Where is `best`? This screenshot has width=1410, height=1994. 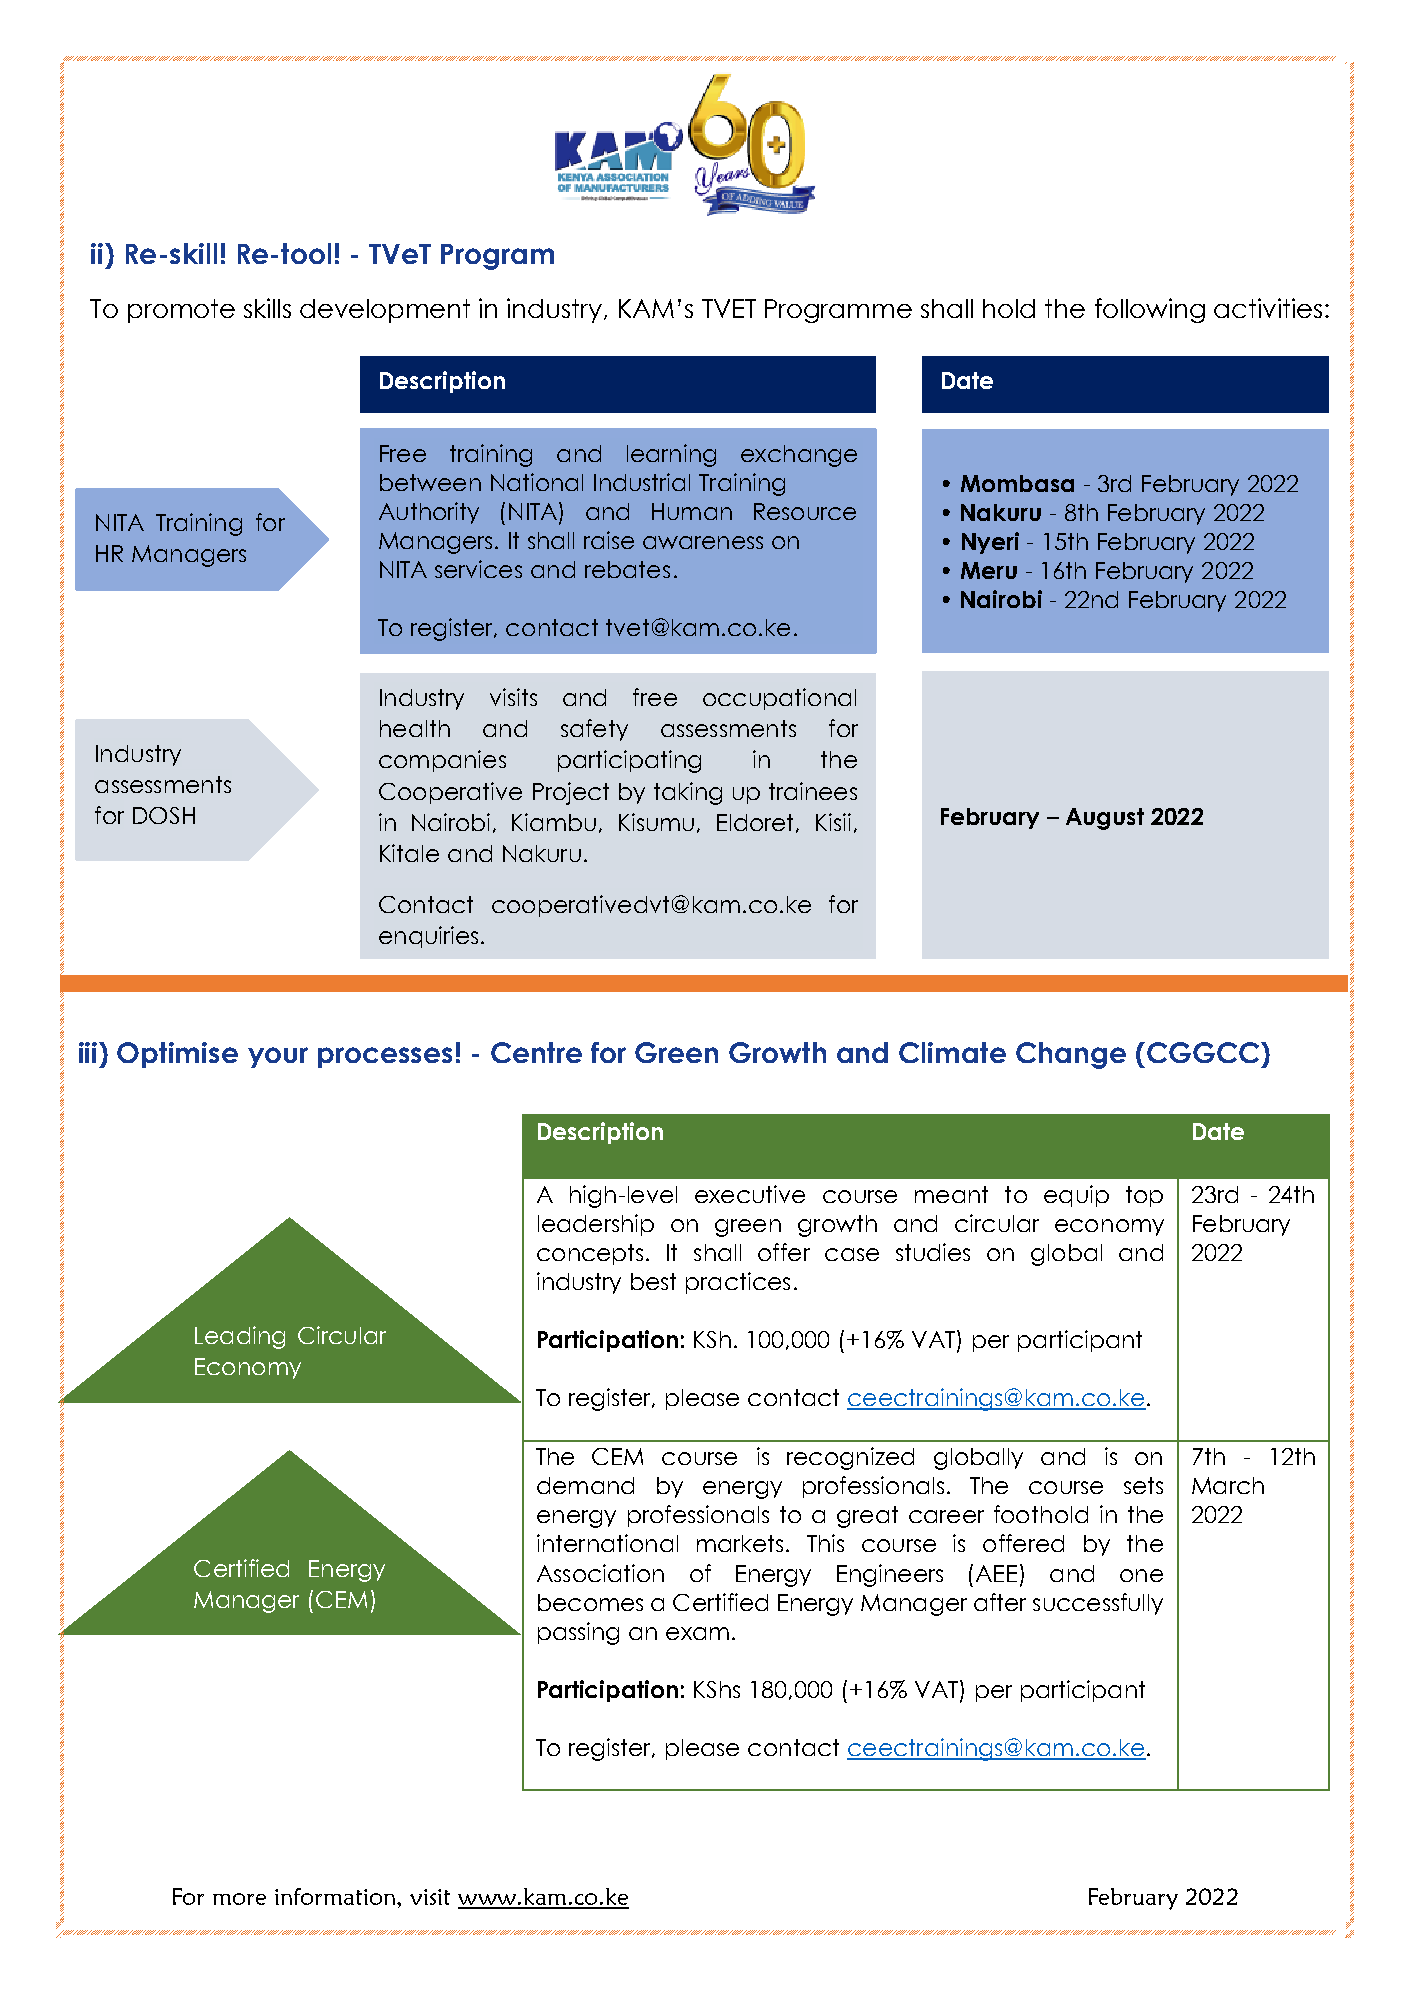
best is located at coordinates (653, 1281).
